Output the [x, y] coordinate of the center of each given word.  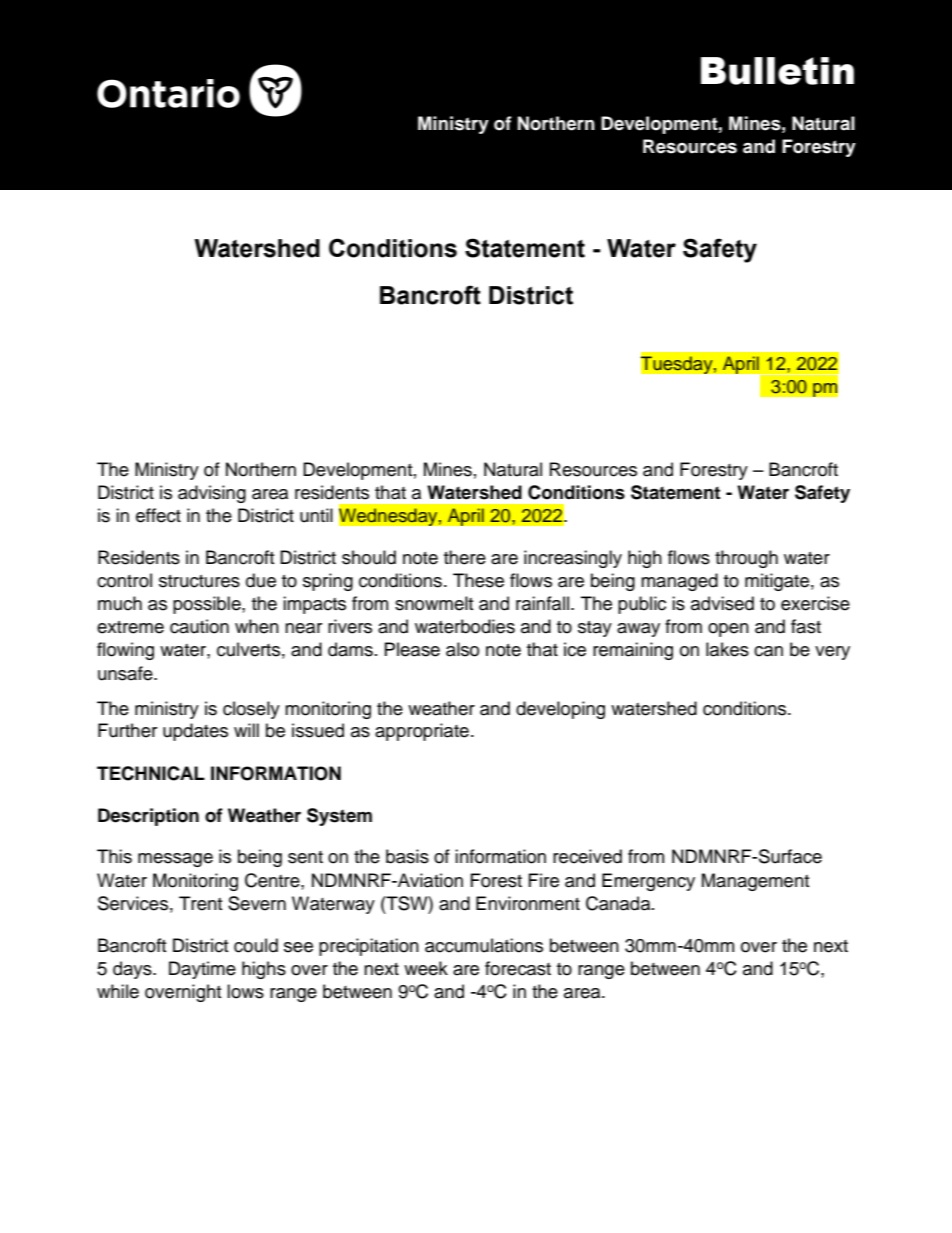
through [746, 559]
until [316, 515]
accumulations [484, 945]
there [465, 557]
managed [679, 582]
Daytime [202, 970]
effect [158, 515]
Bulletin [777, 71]
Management [755, 882]
